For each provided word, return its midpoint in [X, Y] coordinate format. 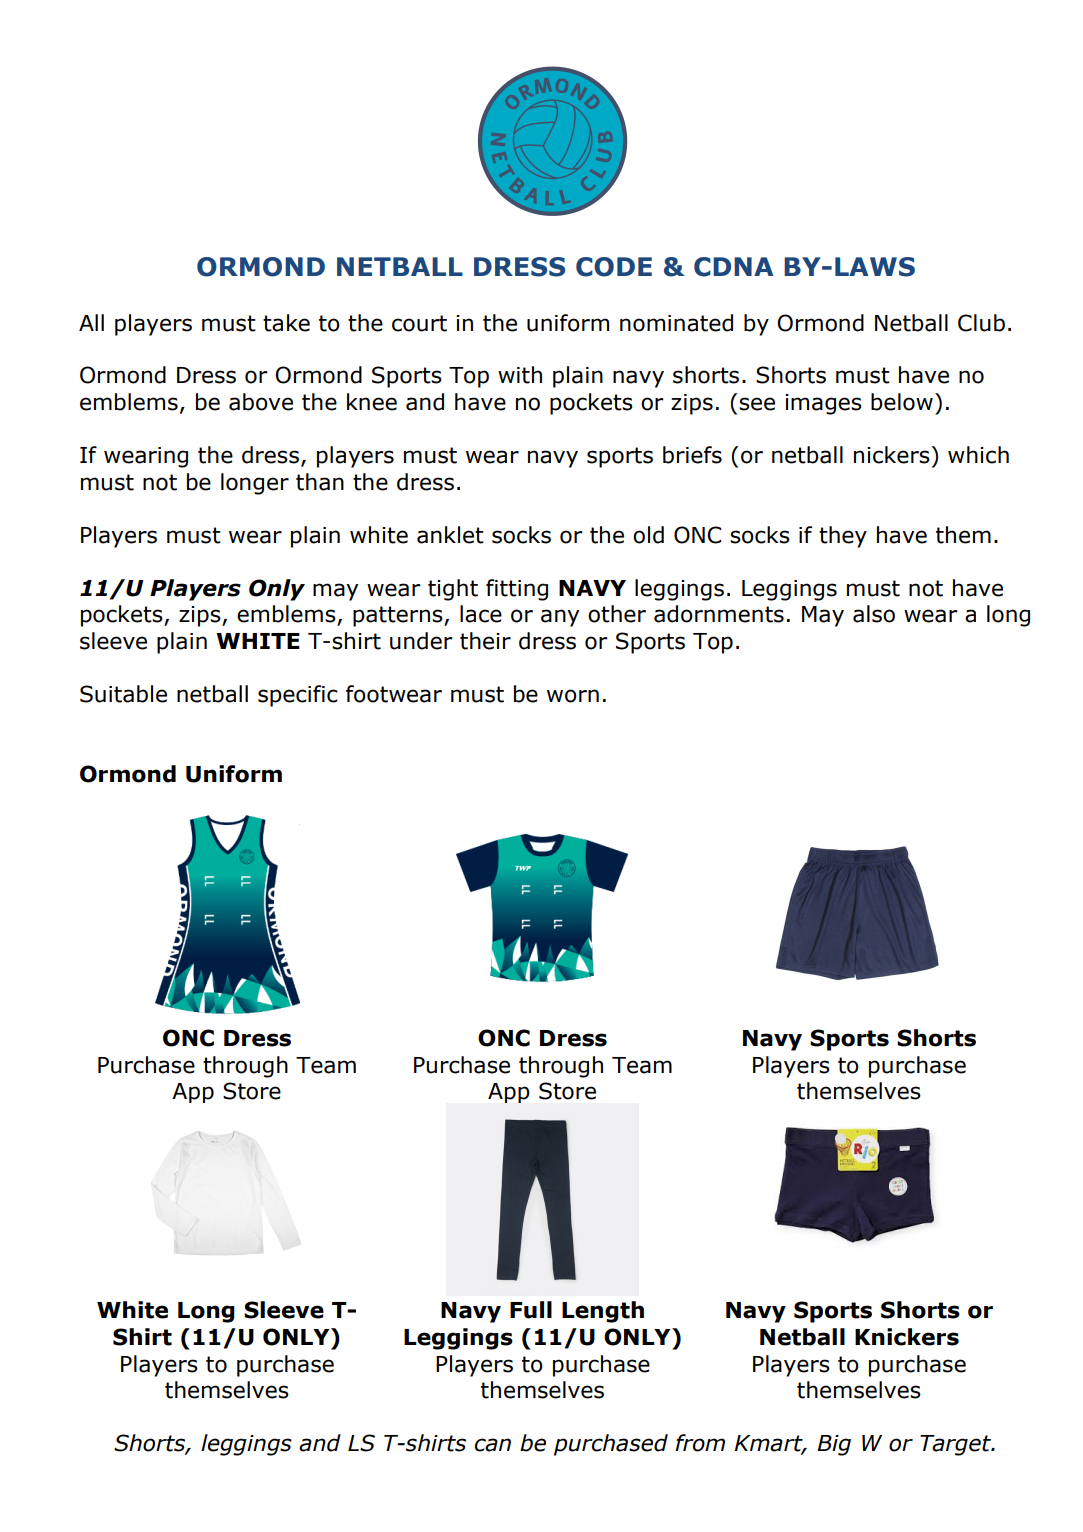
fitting [517, 590]
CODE [614, 267]
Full [531, 1310]
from [700, 1443]
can [493, 1445]
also [874, 614]
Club [981, 323]
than [320, 482]
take [286, 323]
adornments [719, 614]
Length [603, 1312]
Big [834, 1445]
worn [573, 696]
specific [298, 696]
